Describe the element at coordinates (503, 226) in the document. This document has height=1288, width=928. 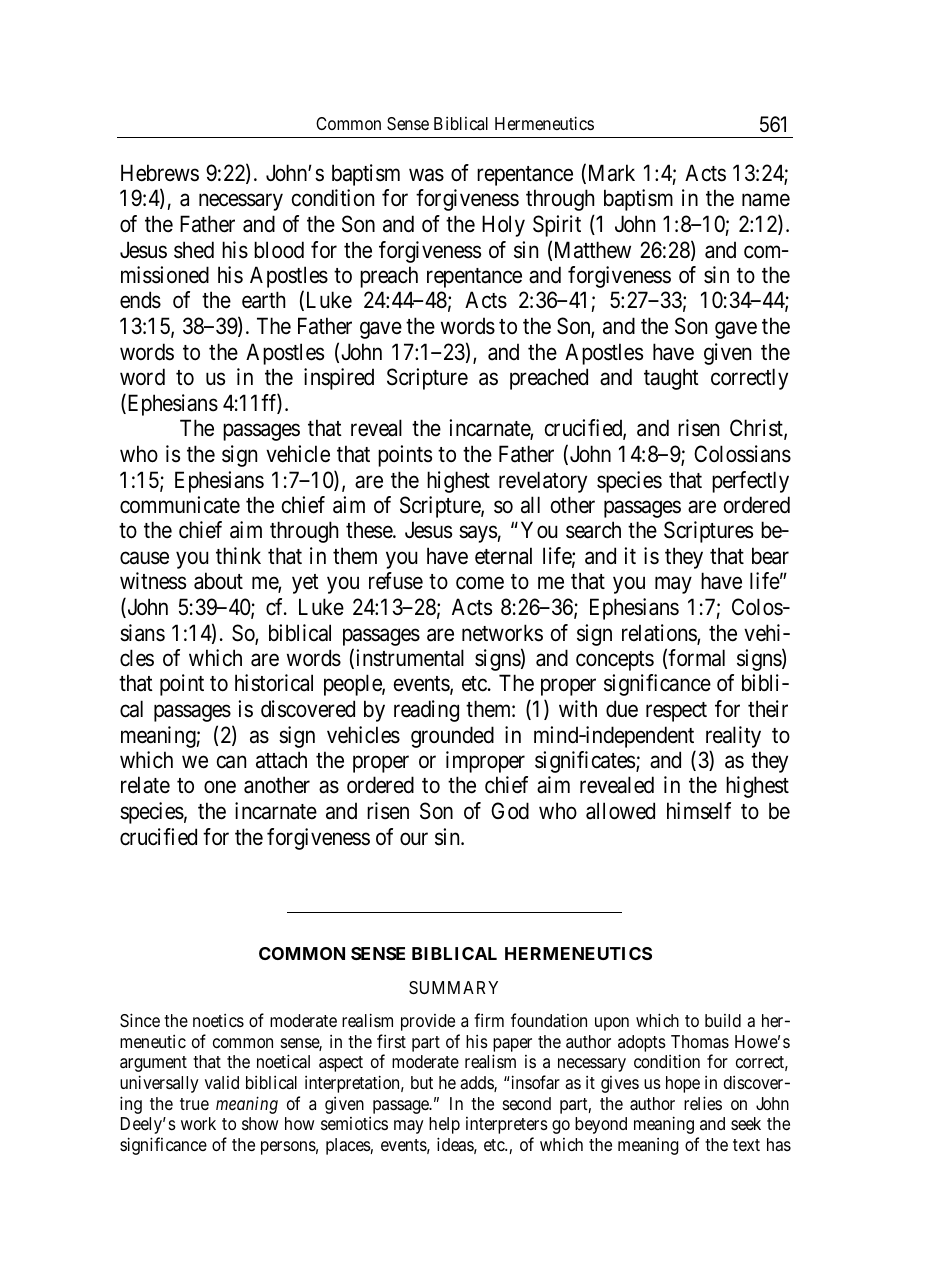
I see `Holy` at that location.
